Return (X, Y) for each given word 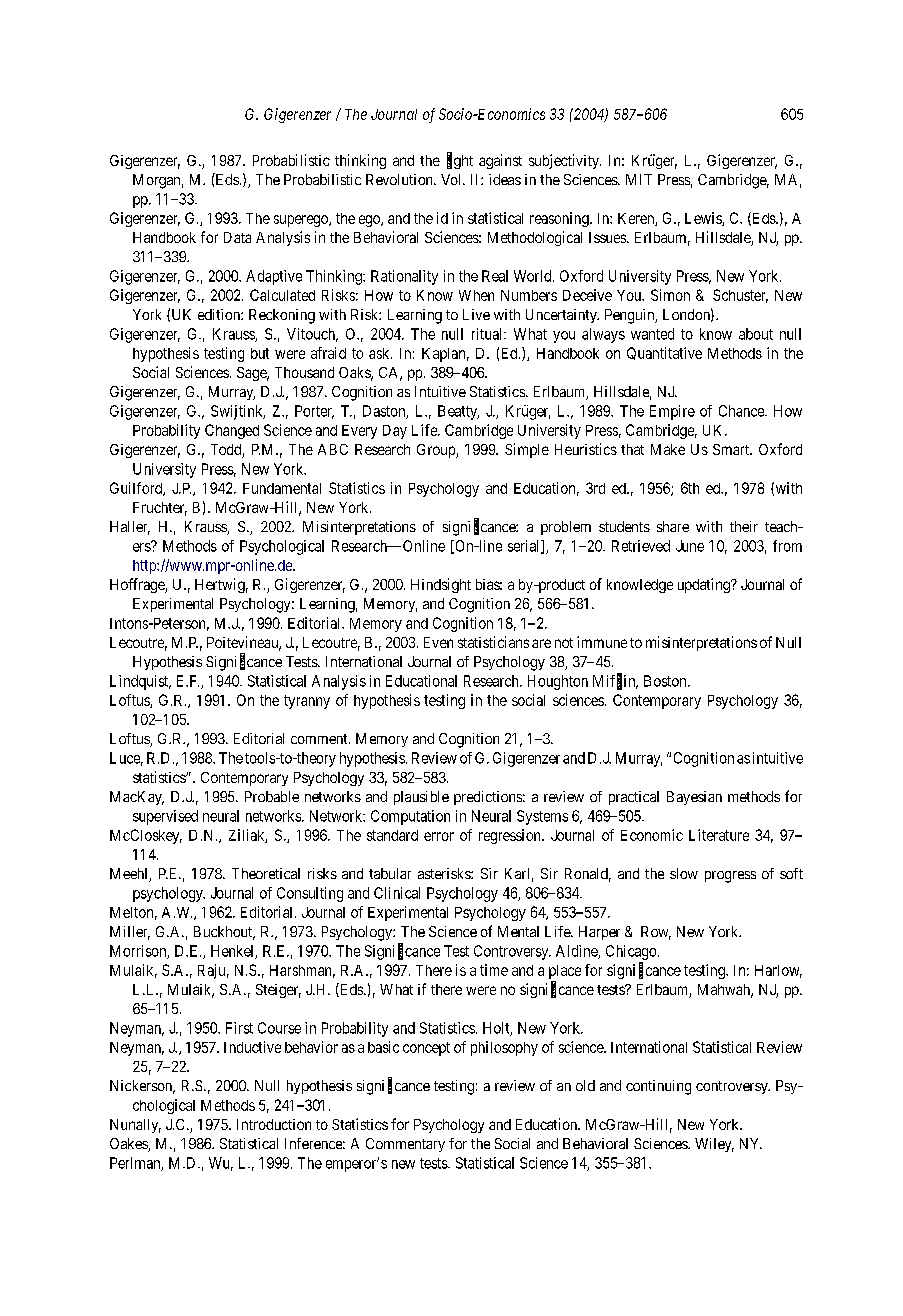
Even (438, 642)
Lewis (704, 219)
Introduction (274, 1124)
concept (426, 1049)
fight (460, 161)
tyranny (307, 702)
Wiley (714, 1145)
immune (602, 642)
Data (237, 237)
